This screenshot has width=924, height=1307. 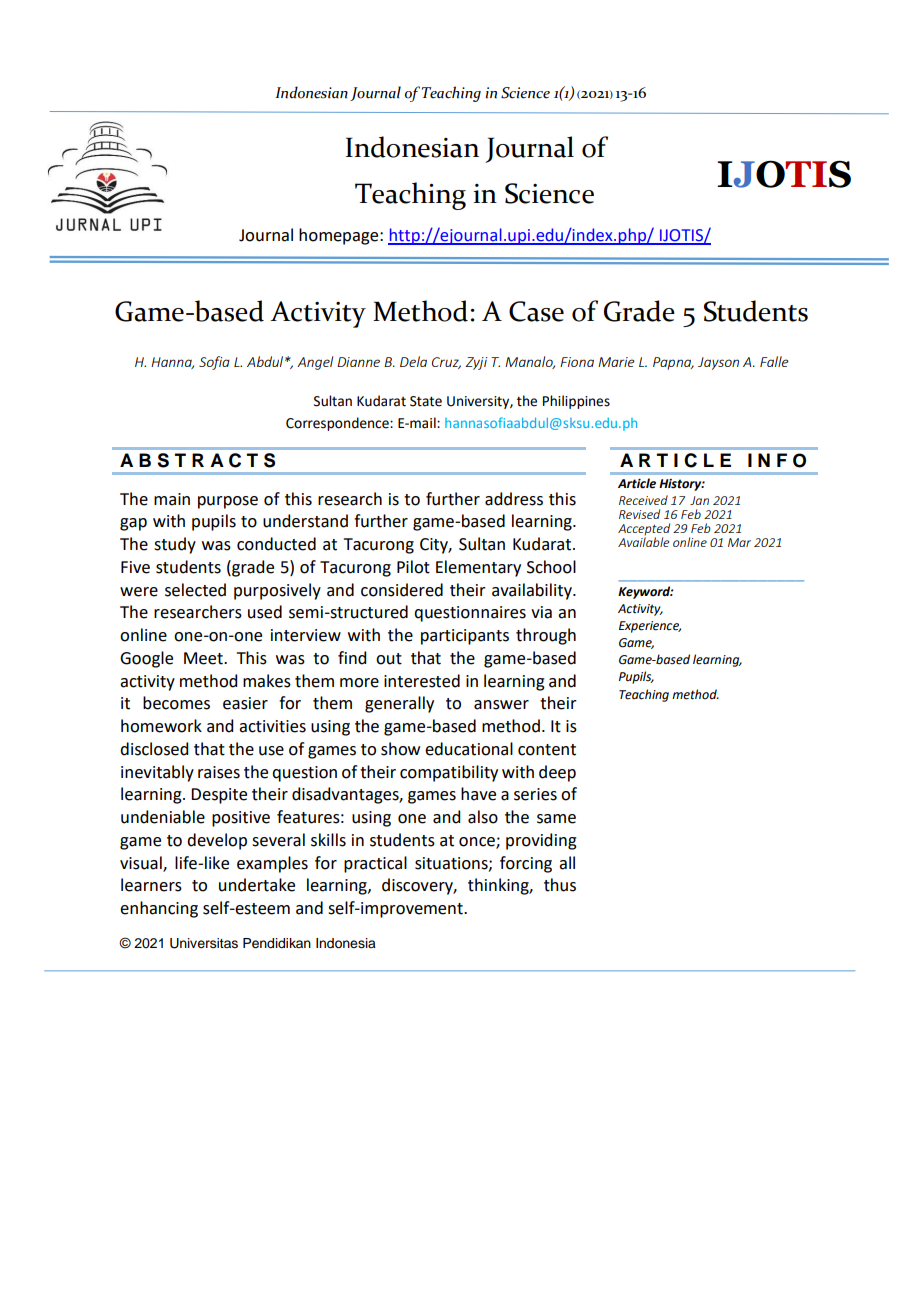 I want to click on homepage, so click(x=340, y=236).
